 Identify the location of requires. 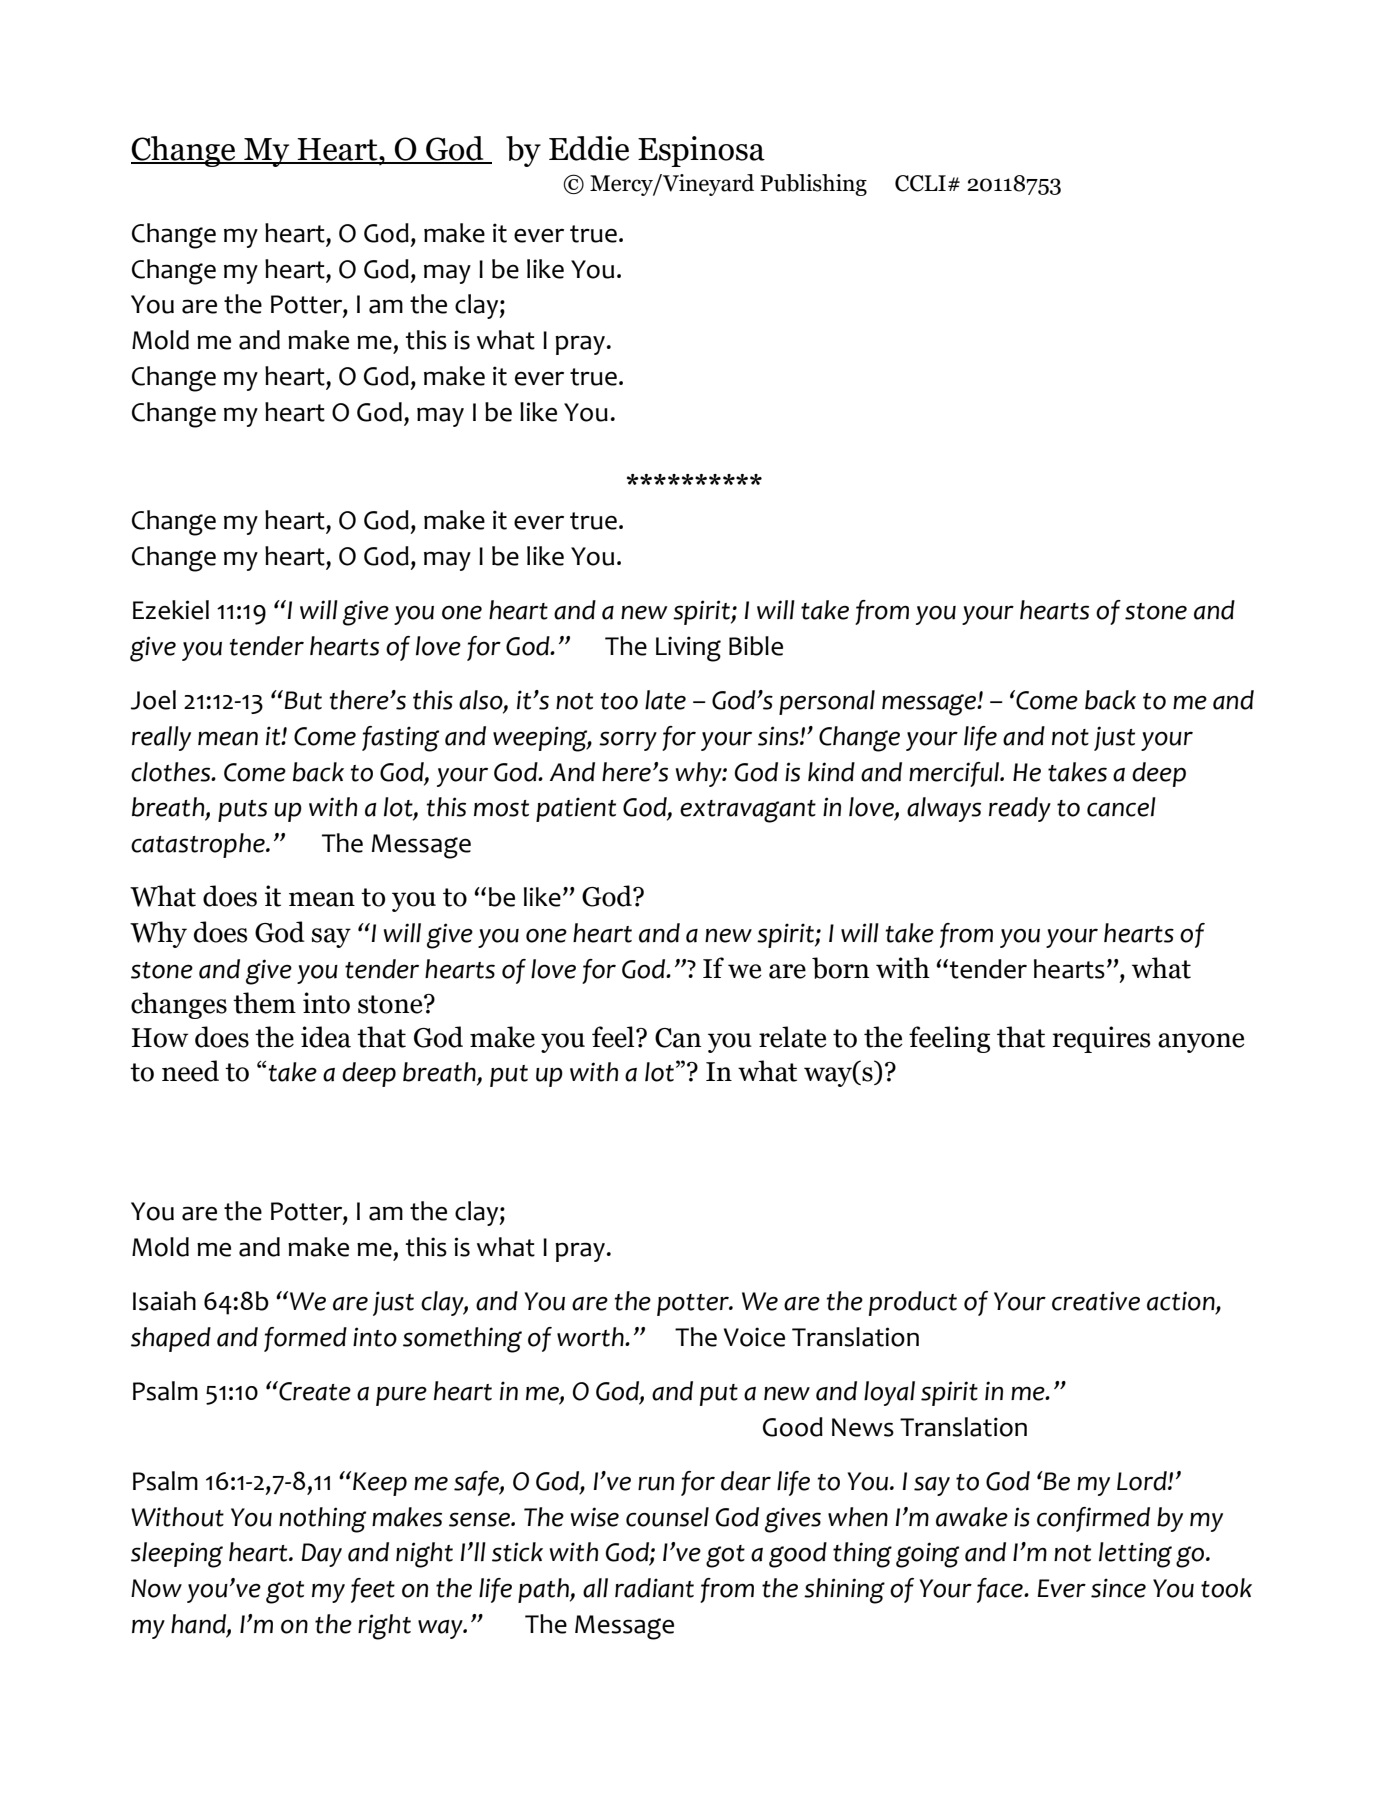
(1101, 1039).
